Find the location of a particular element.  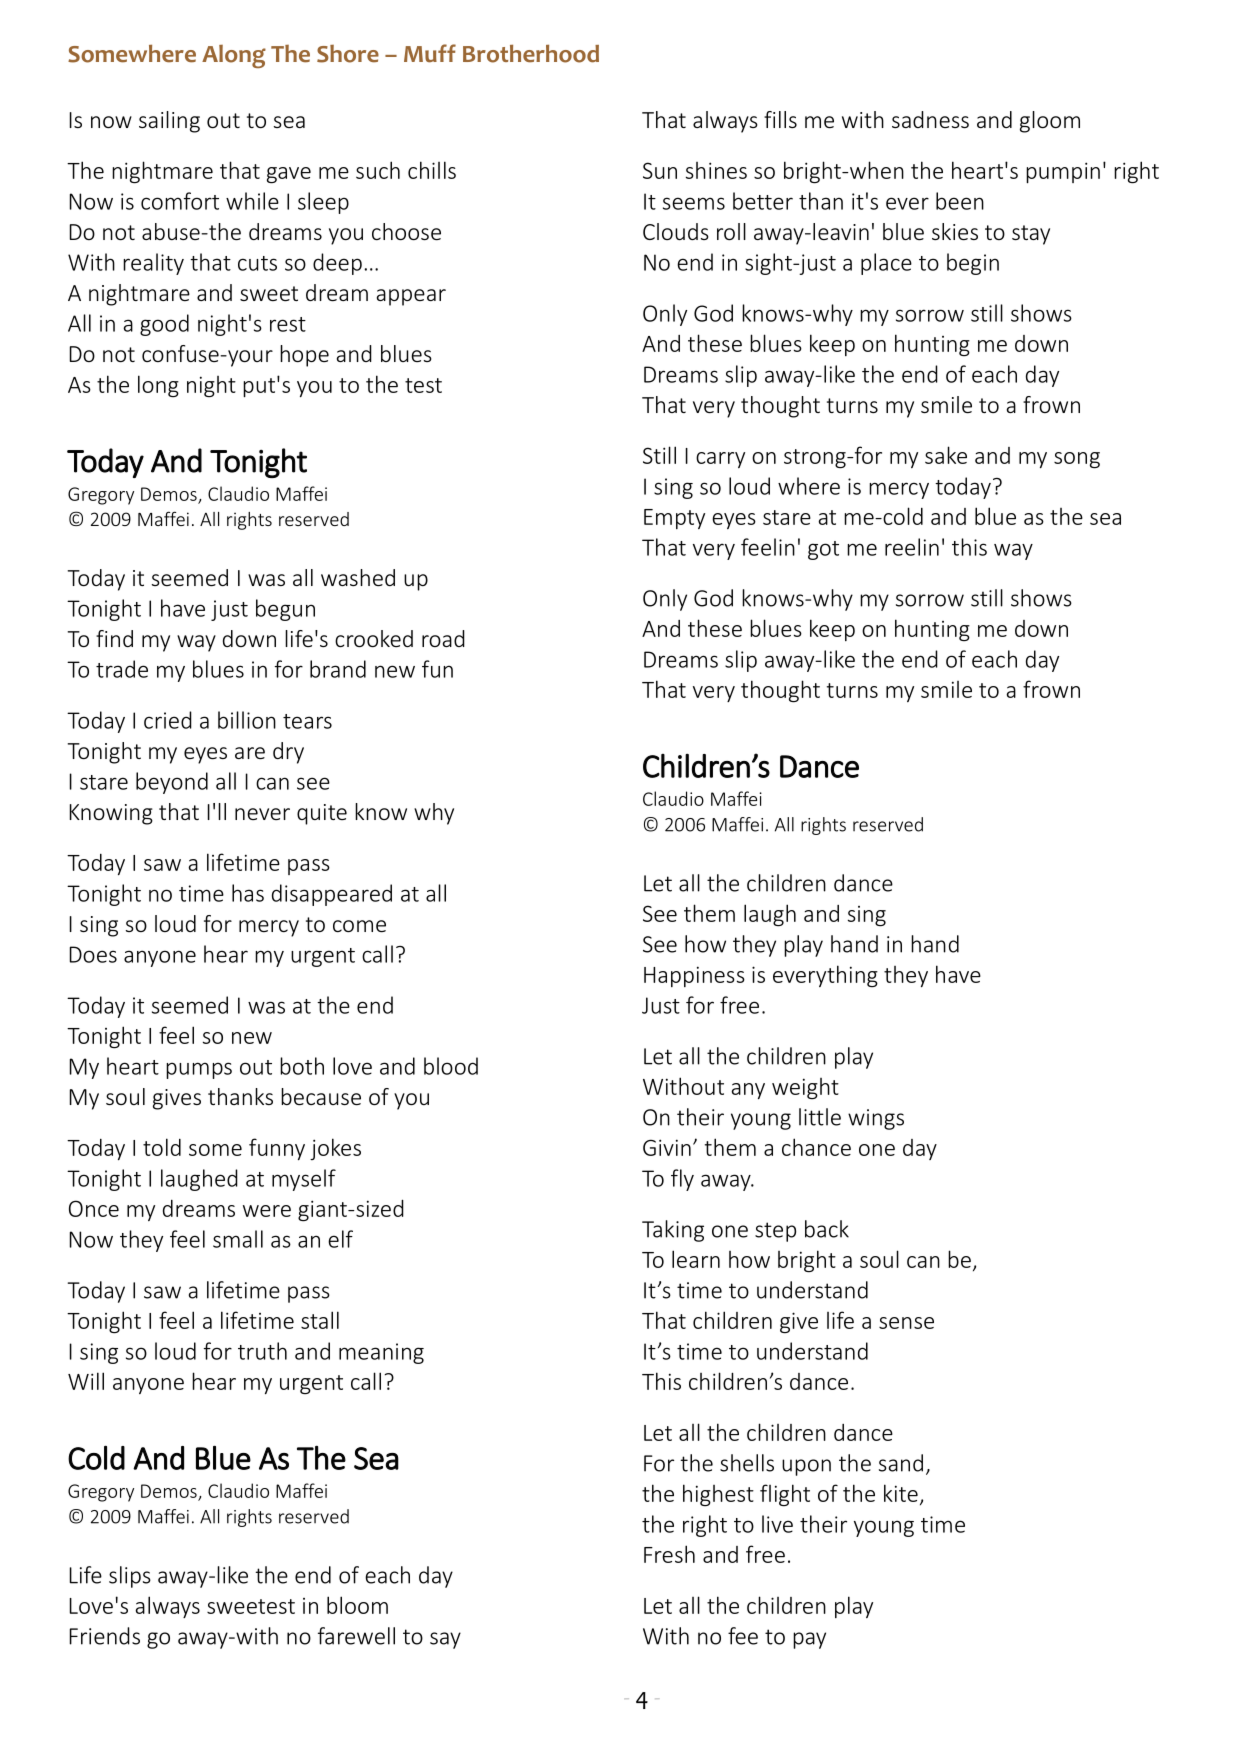

small is located at coordinates (238, 1239).
